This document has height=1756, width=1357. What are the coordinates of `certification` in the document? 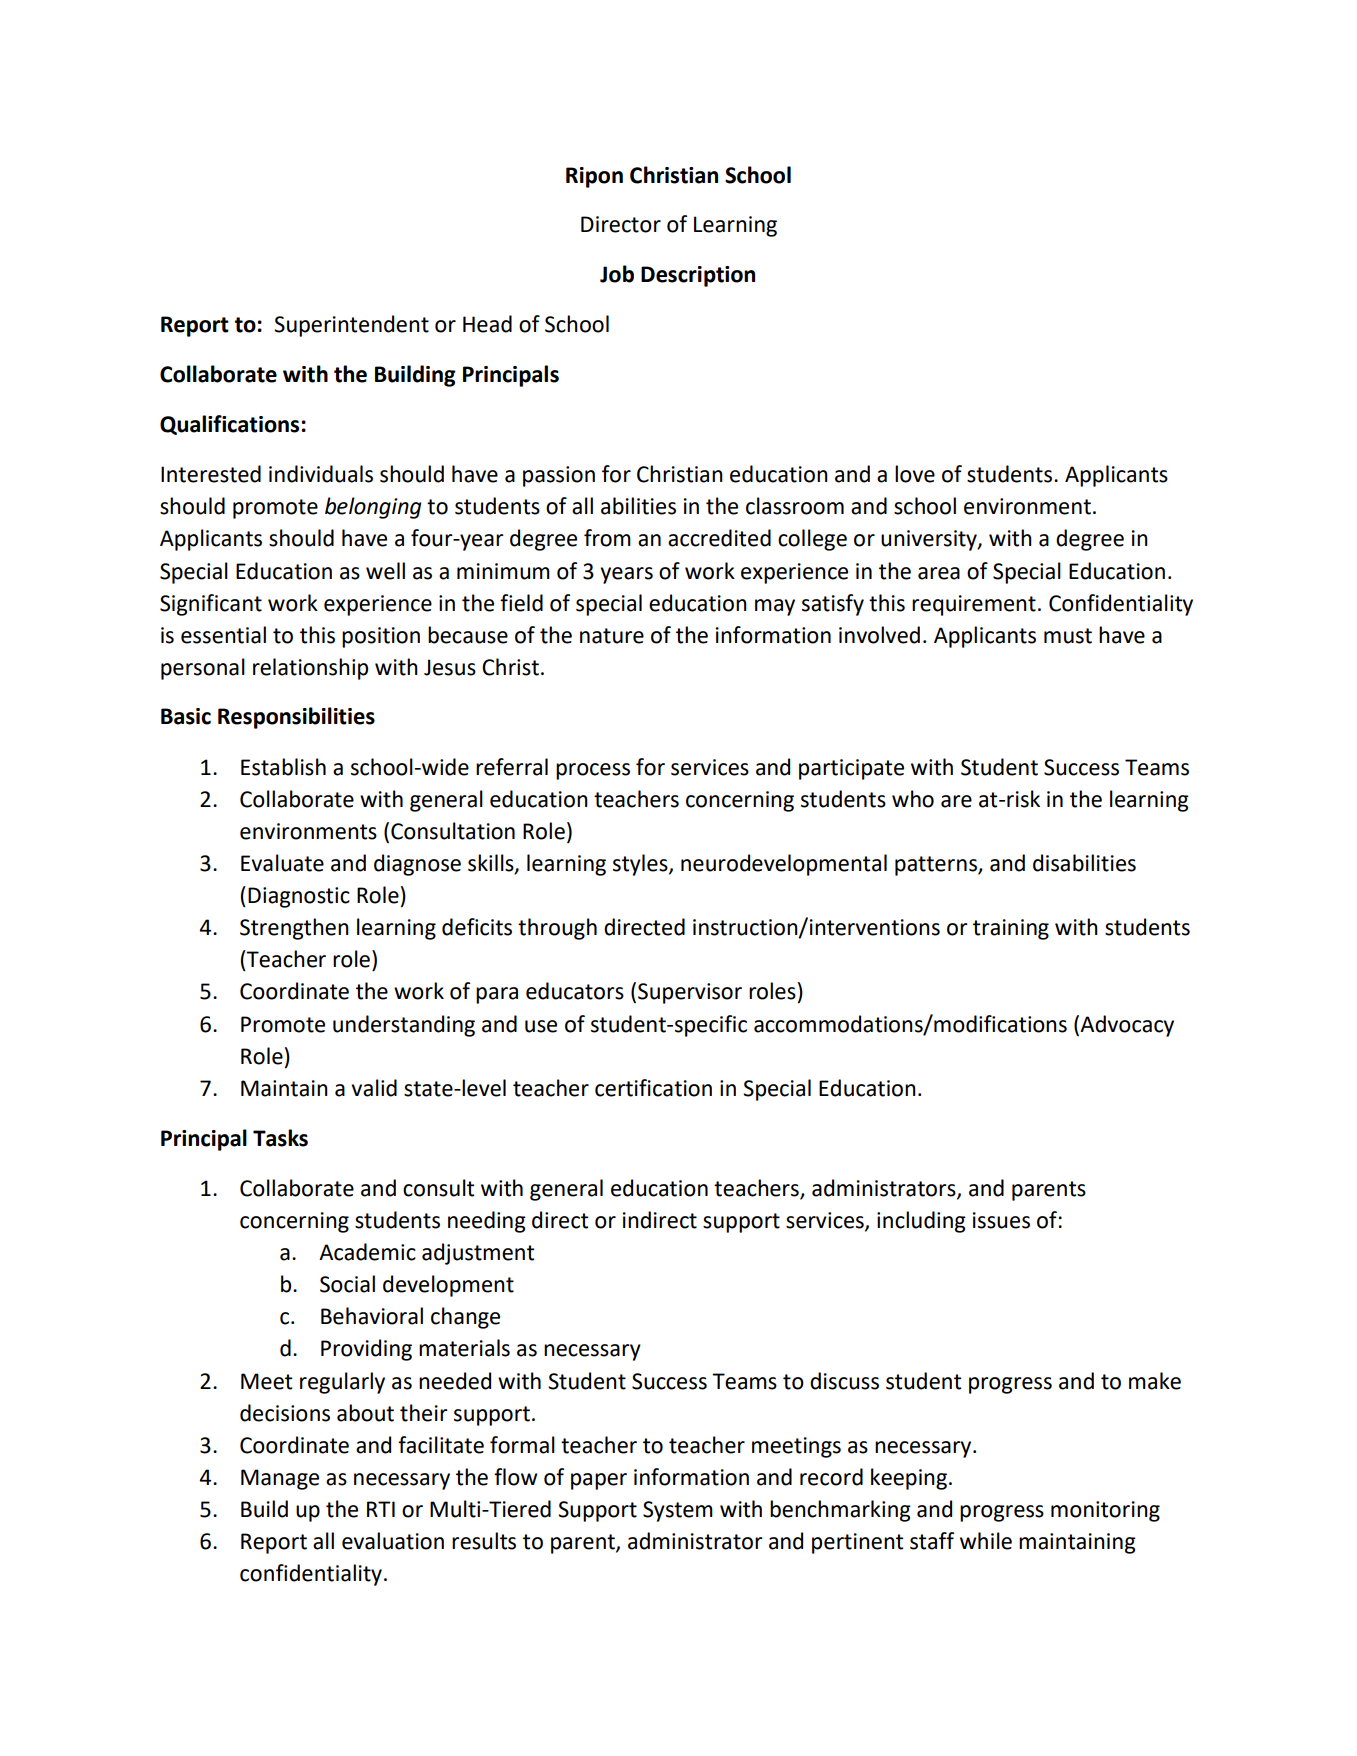 It's located at (653, 1088).
